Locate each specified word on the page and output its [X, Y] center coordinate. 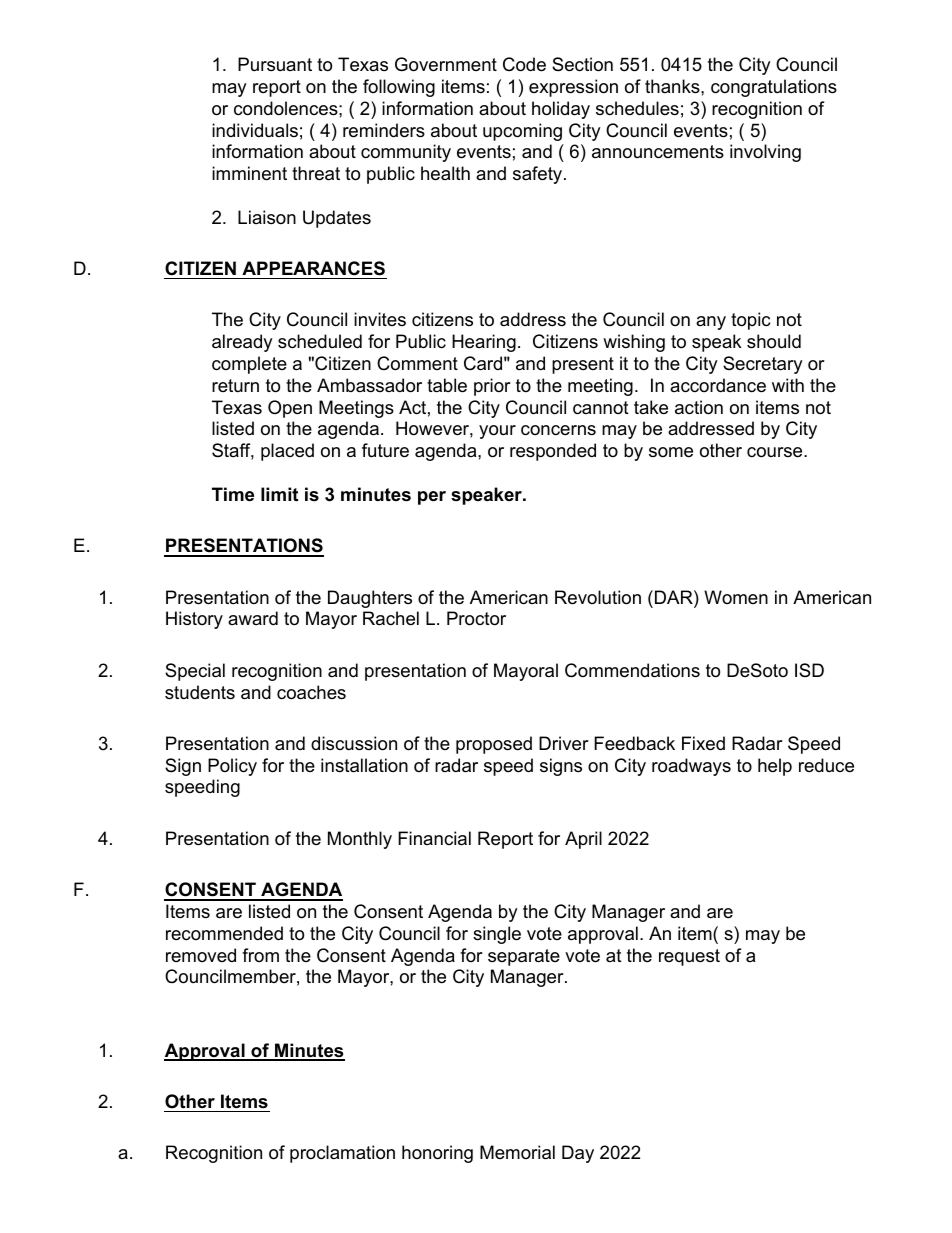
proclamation [342, 1154]
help [775, 767]
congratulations [774, 88]
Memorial [517, 1152]
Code [524, 64]
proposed [494, 745]
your [497, 432]
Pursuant [275, 64]
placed [287, 452]
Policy [232, 767]
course [776, 452]
